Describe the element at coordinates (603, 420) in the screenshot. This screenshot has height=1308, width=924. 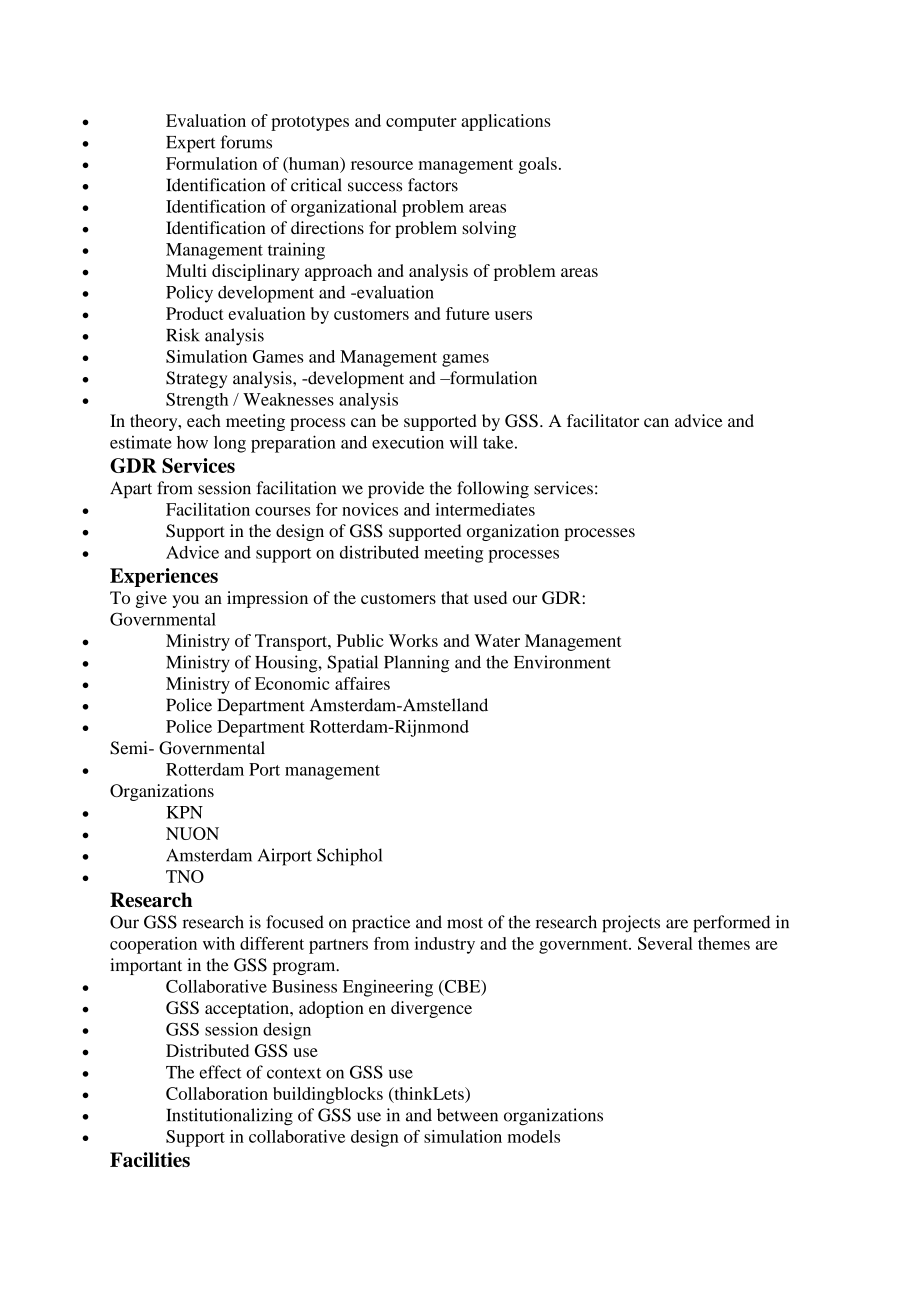
I see `facilitator` at that location.
